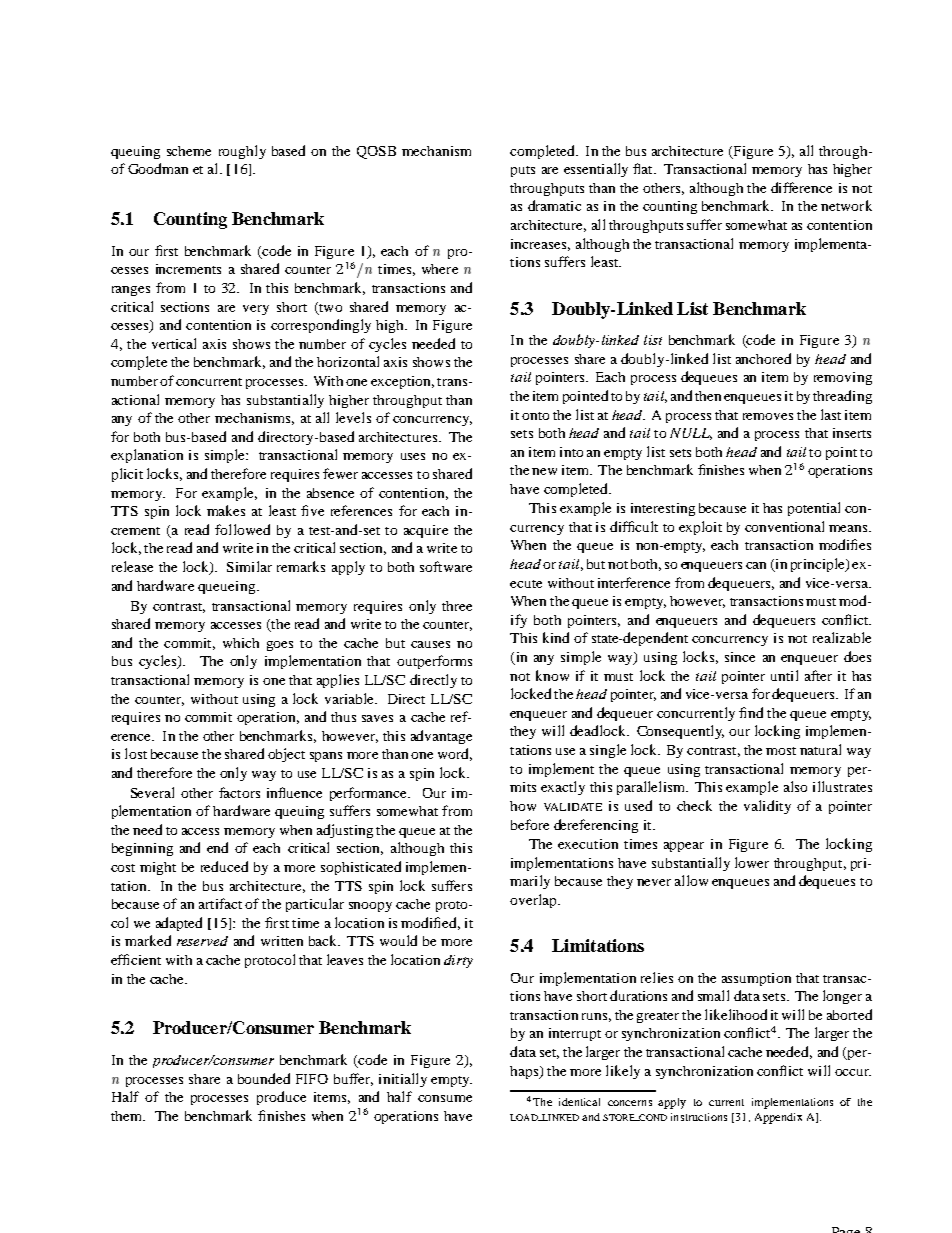 The width and height of the document is (952, 1233). Describe the element at coordinates (241, 643) in the document. I see `which` at that location.
